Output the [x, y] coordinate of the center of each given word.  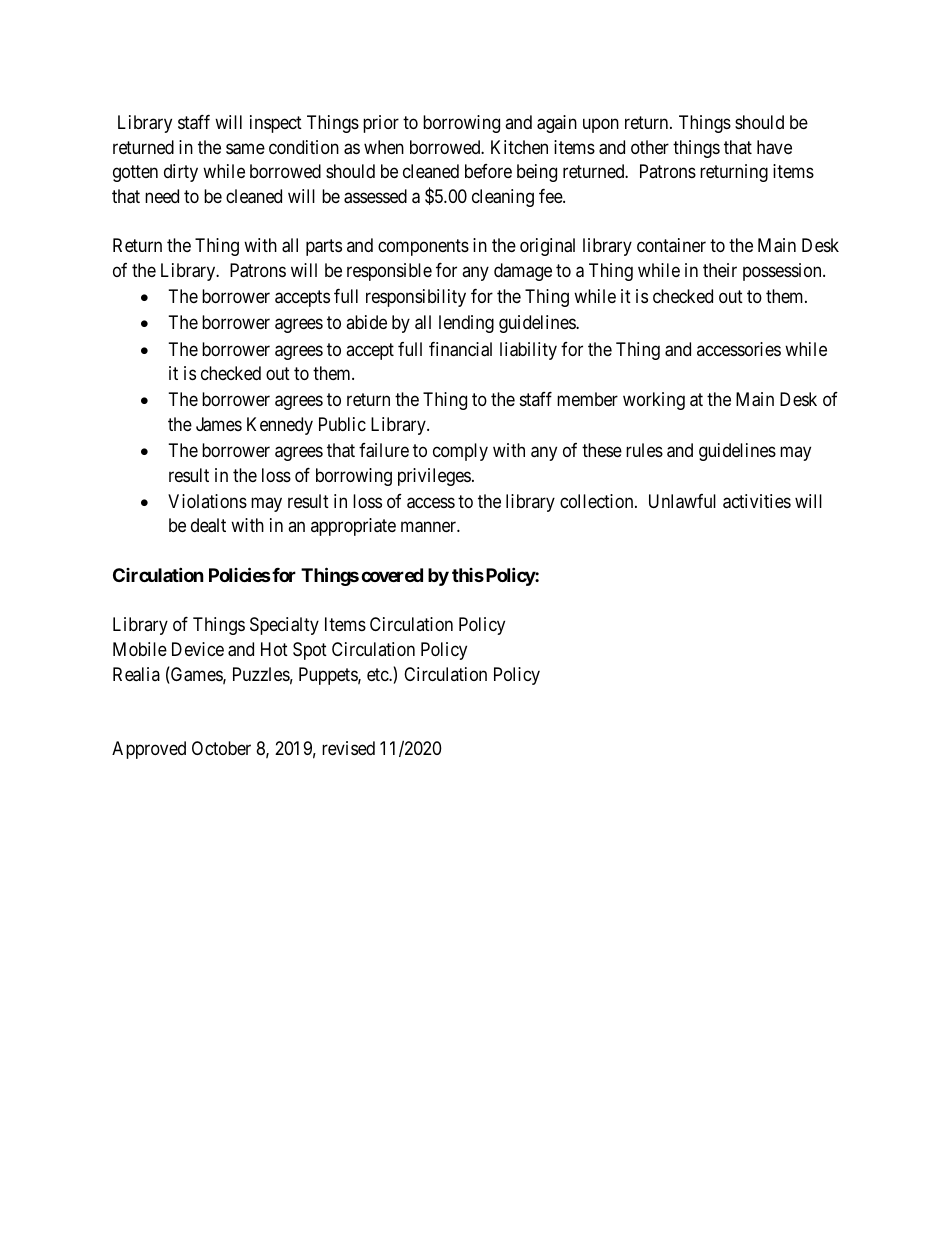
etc [378, 674]
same [245, 149]
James [219, 424]
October [221, 748]
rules [644, 450]
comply [460, 452]
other [650, 147]
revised [348, 748]
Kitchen [519, 147]
